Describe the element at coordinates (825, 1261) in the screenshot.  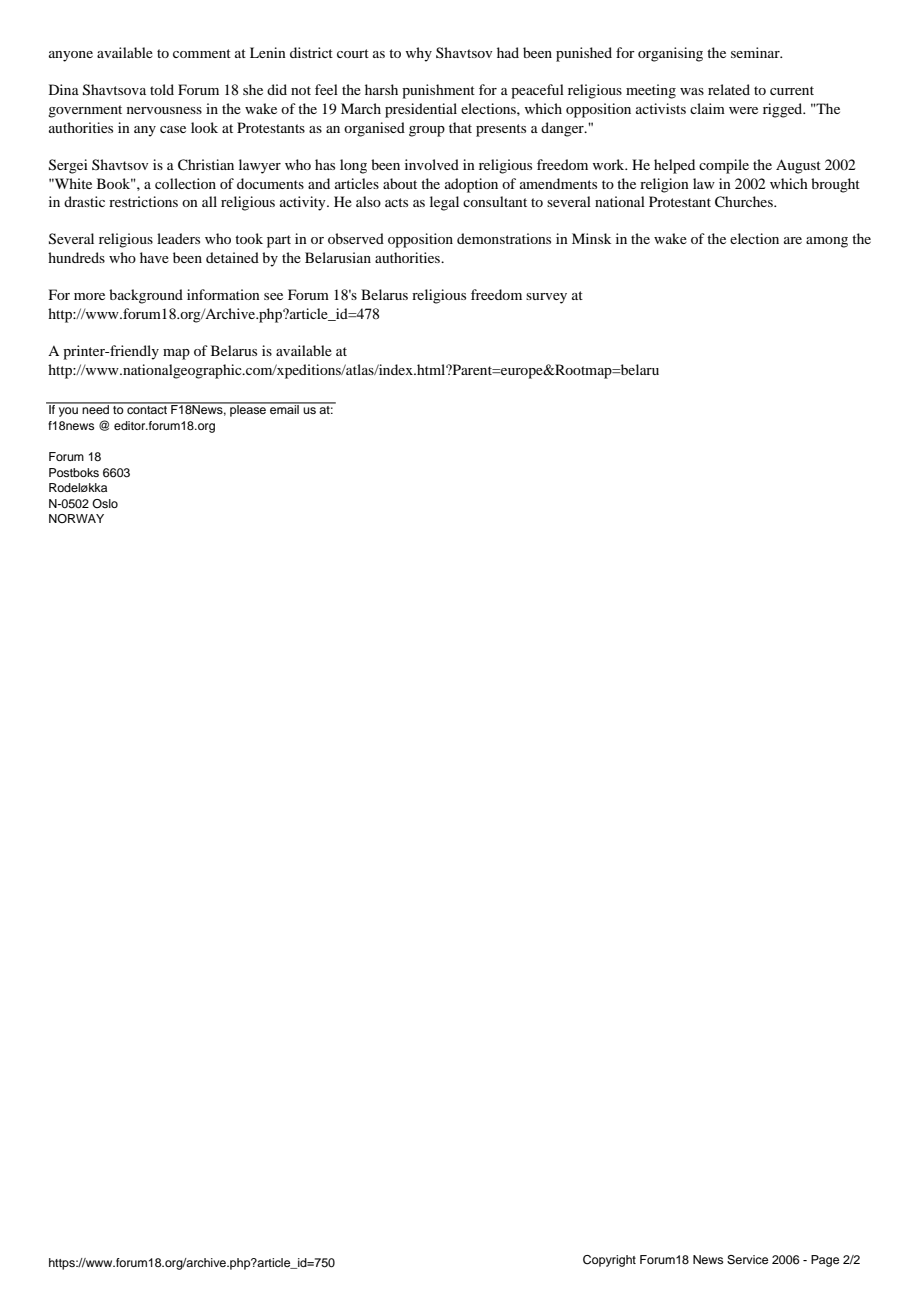
I see `Page` at that location.
